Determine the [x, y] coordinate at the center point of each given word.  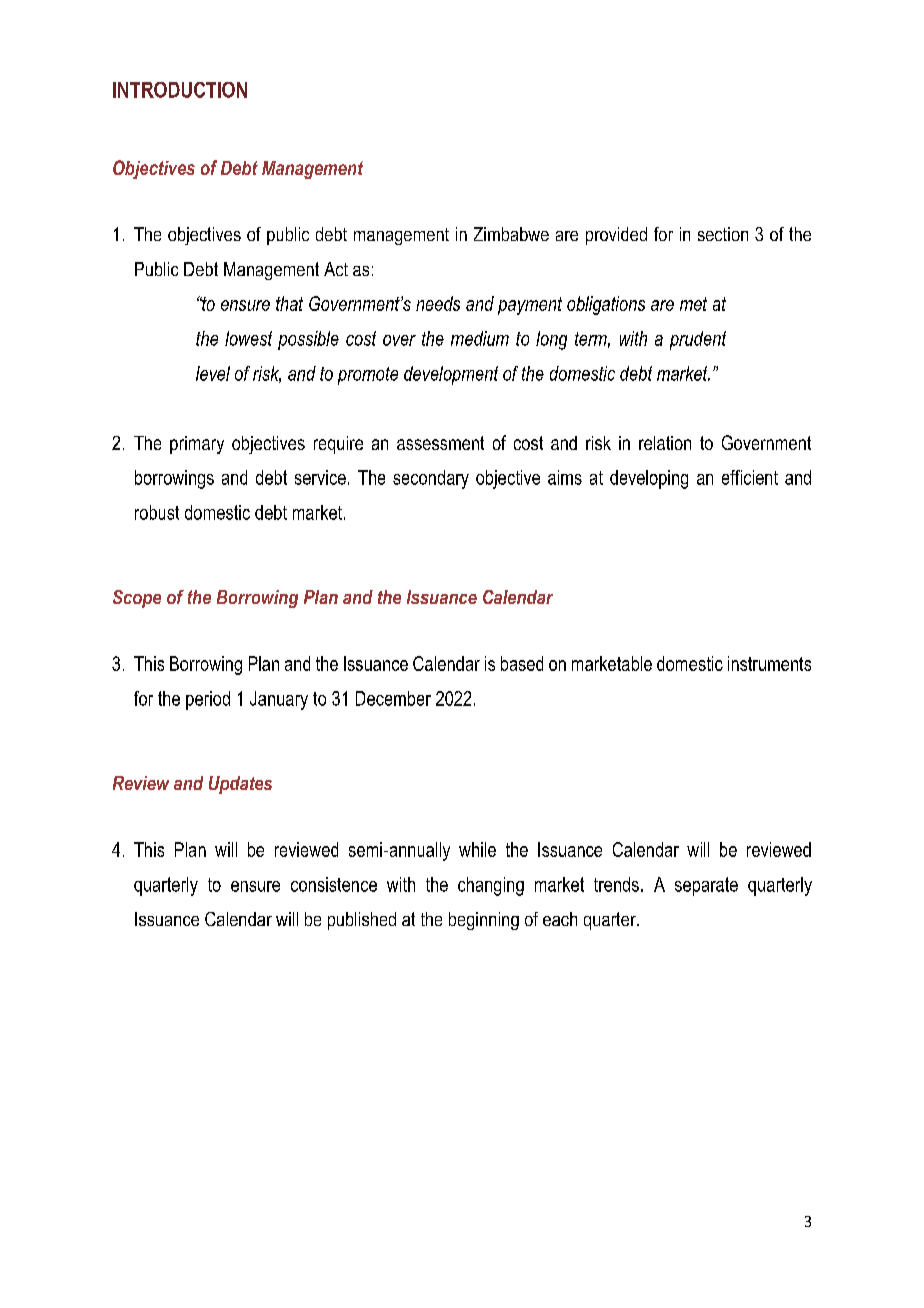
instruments [769, 663]
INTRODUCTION [180, 90]
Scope [137, 599]
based [522, 663]
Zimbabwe [511, 234]
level [213, 373]
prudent [698, 340]
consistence [334, 884]
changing [491, 886]
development [451, 375]
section [723, 234]
